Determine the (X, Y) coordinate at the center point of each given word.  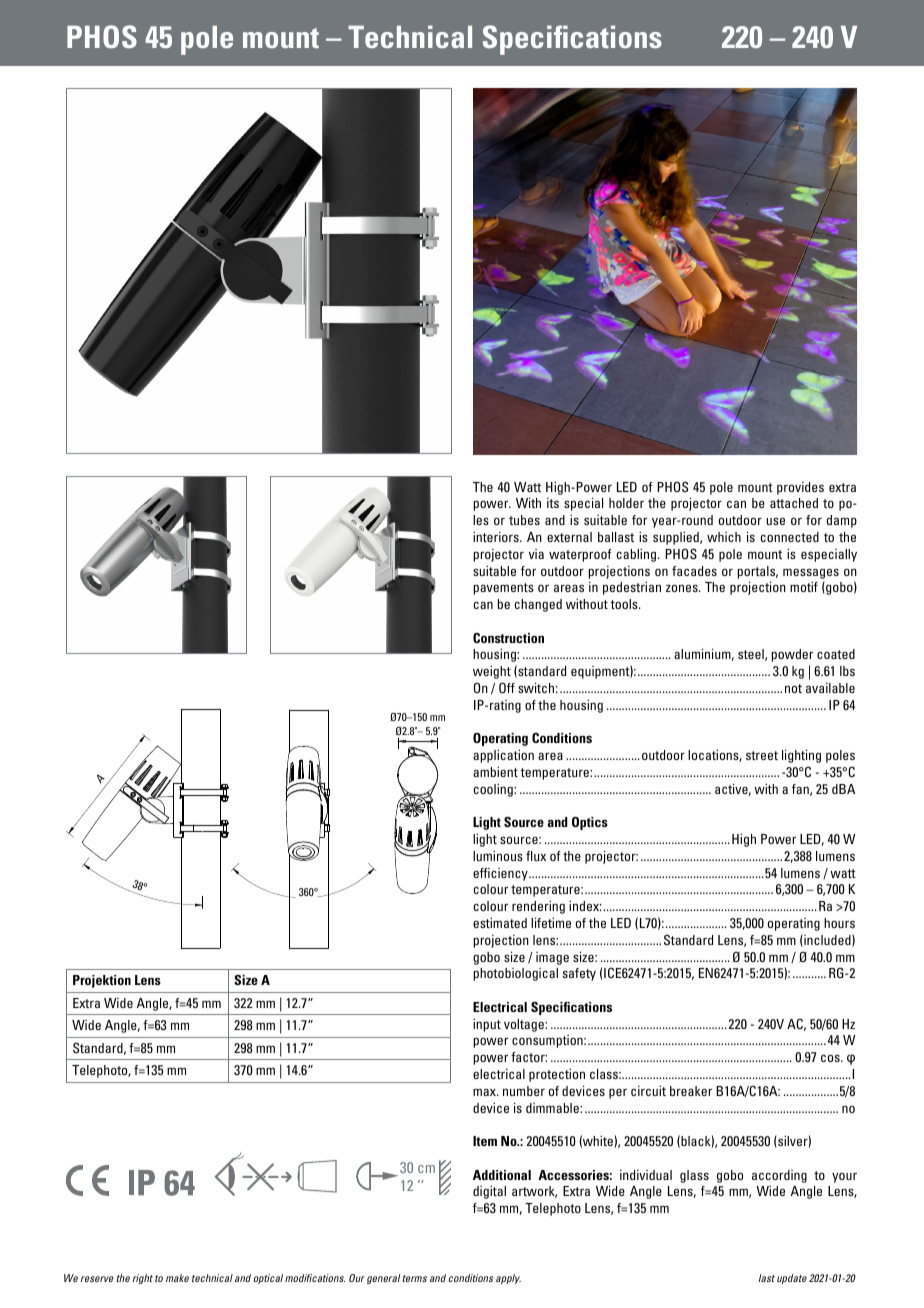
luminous (498, 856)
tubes (524, 520)
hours (839, 923)
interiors (497, 537)
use (776, 521)
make (177, 1278)
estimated (500, 923)
